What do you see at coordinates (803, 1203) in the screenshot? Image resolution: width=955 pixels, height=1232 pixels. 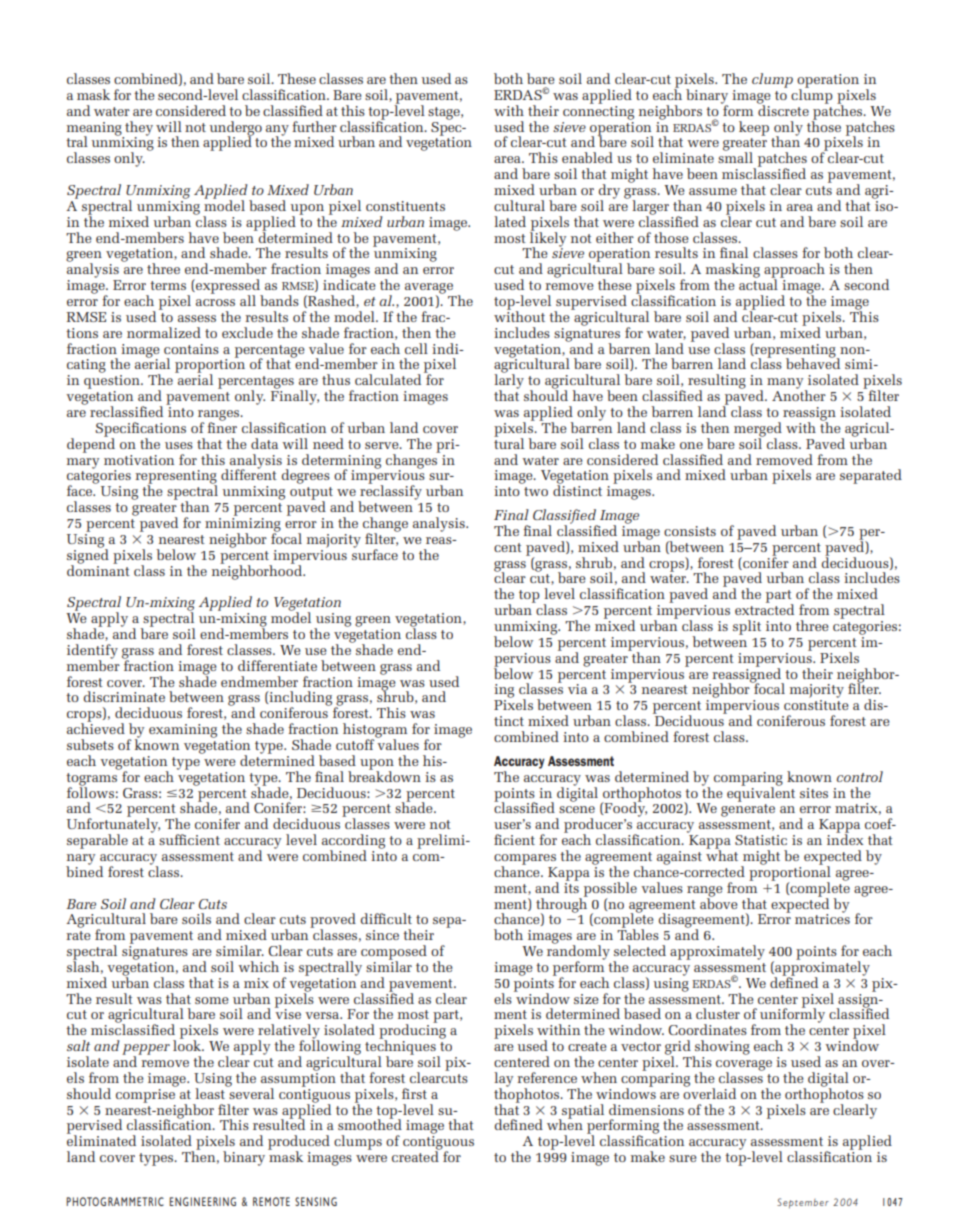 I see `September` at bounding box center [803, 1203].
